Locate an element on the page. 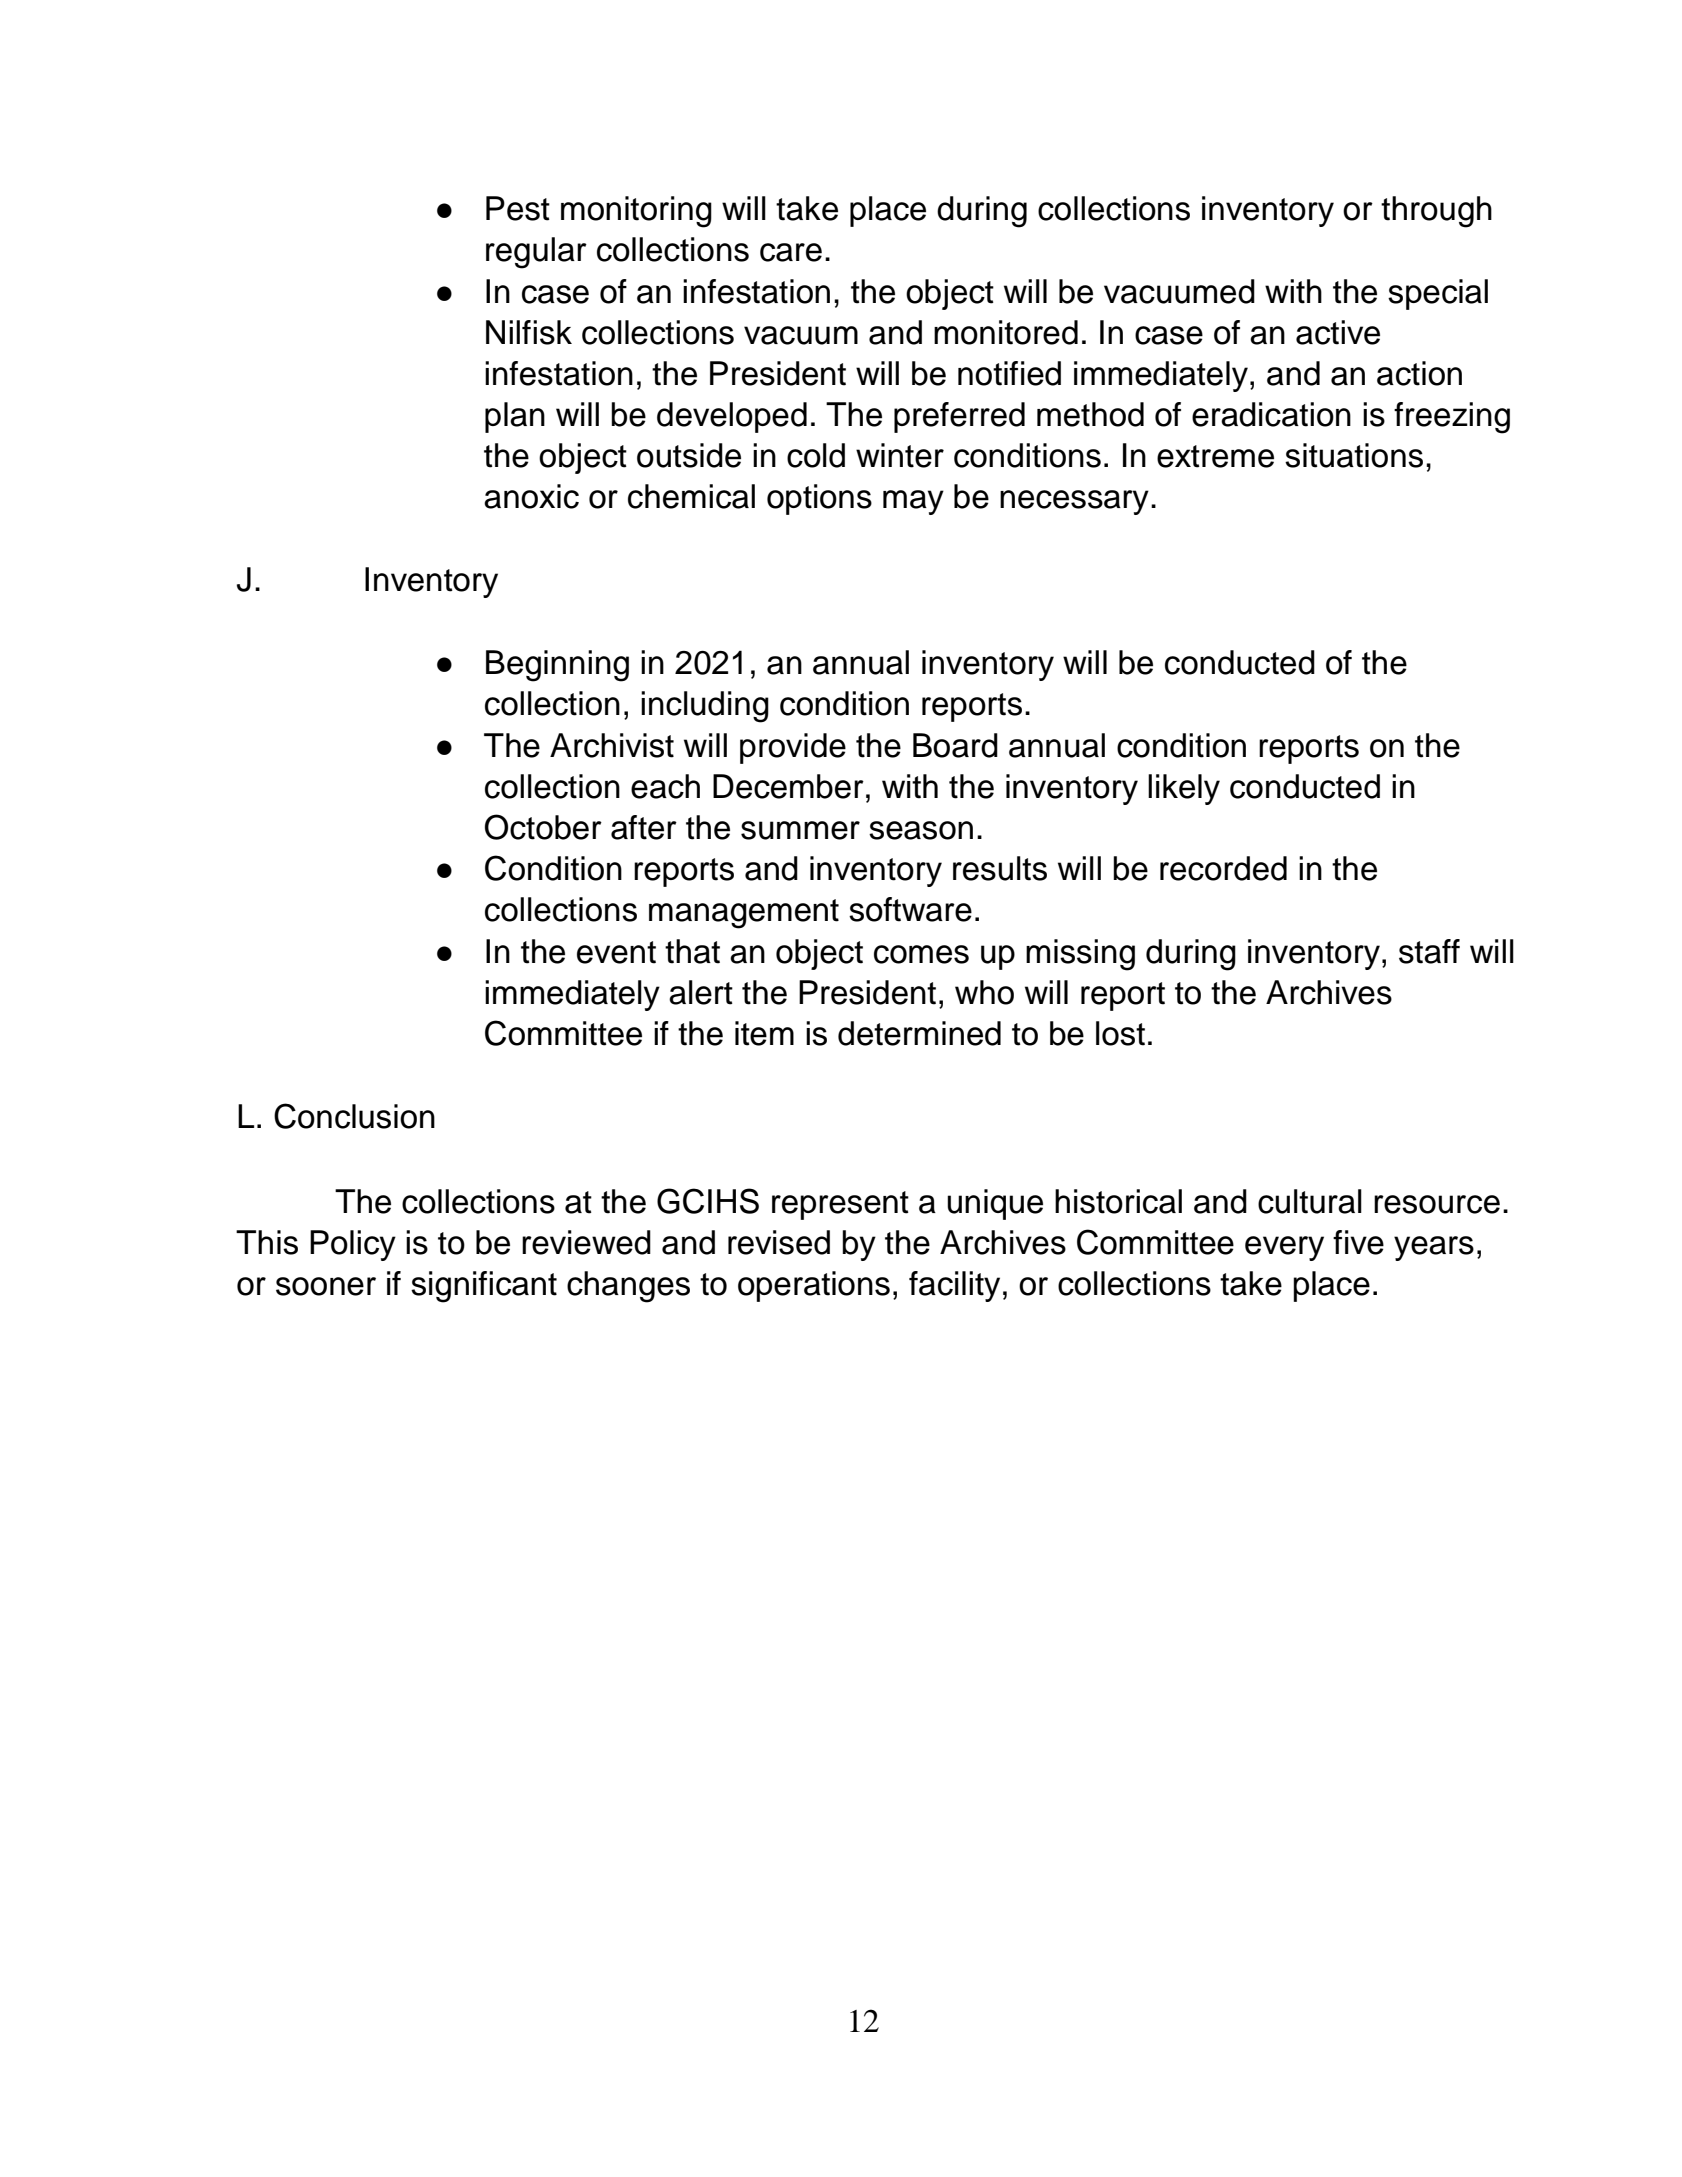 This document has height=2177, width=1682. determined is located at coordinates (919, 1033).
